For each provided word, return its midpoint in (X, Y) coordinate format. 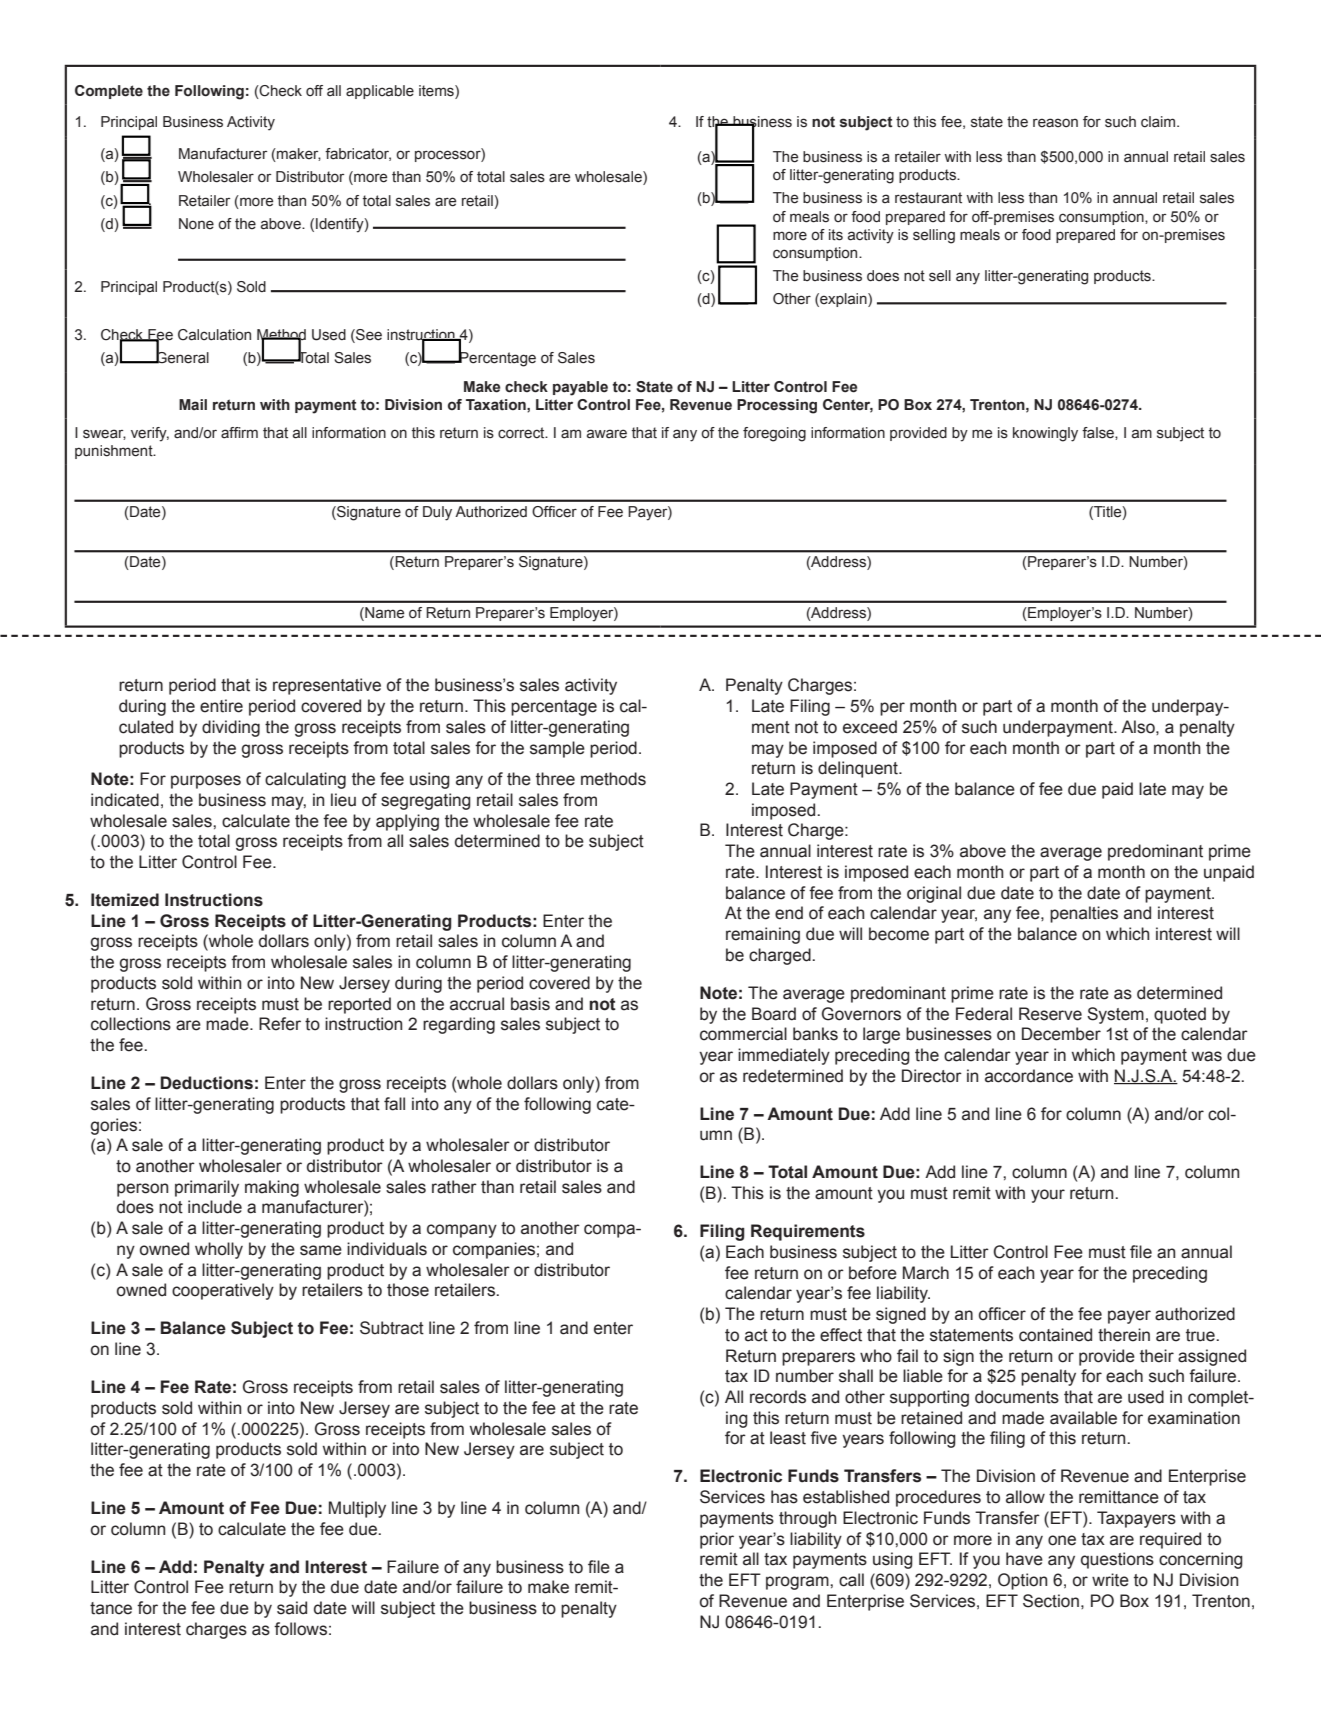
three (555, 779)
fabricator (358, 154)
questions (1117, 1560)
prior (717, 1540)
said (292, 1608)
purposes (206, 782)
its (836, 235)
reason (1055, 123)
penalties (1084, 914)
